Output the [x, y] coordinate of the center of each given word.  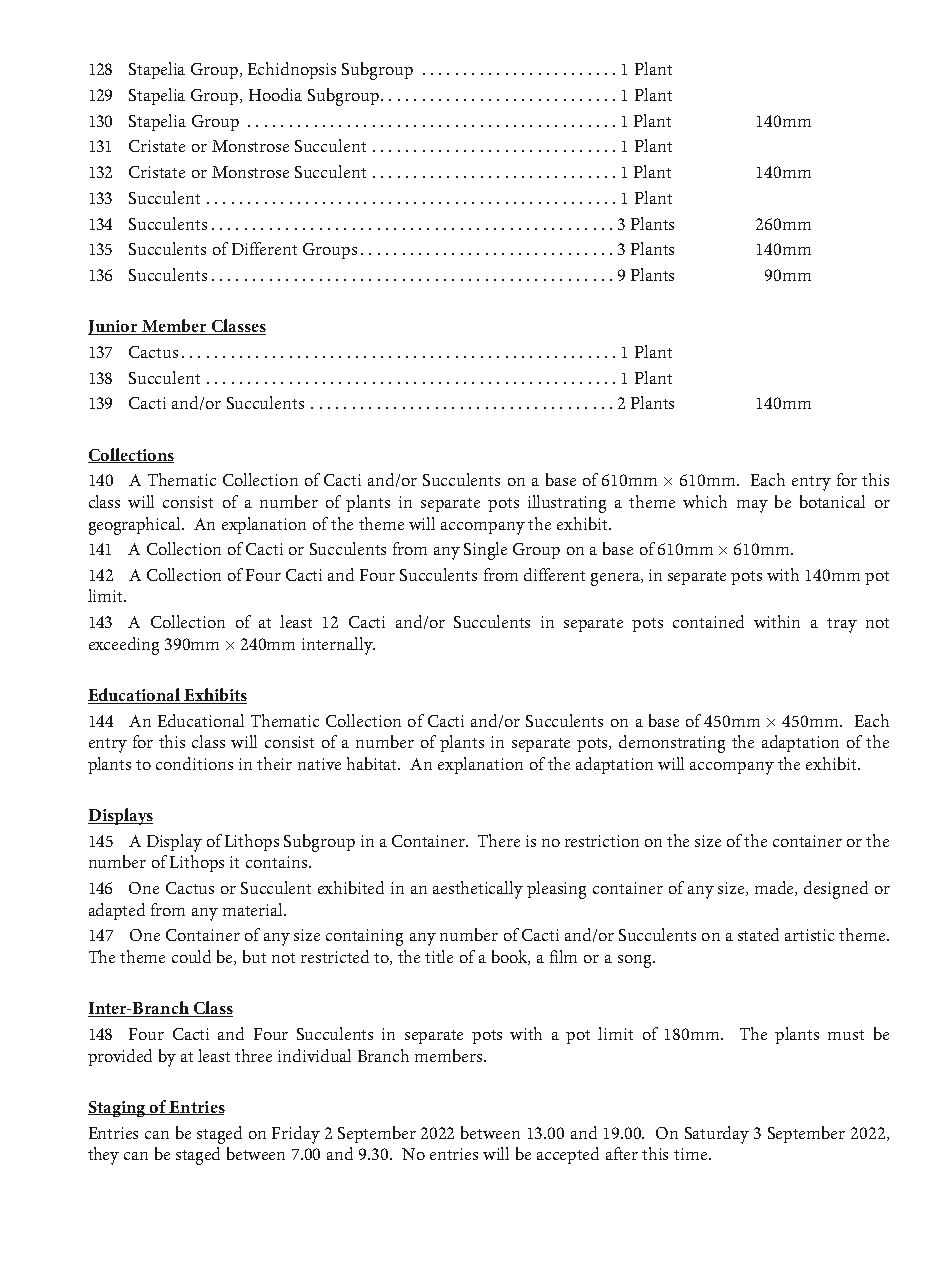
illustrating [567, 504]
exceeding [124, 646]
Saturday [717, 1135]
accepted [568, 1155]
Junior [114, 327]
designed [836, 890]
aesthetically [478, 890]
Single [485, 551]
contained [708, 621]
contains [276, 862]
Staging [118, 1109]
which [705, 501]
